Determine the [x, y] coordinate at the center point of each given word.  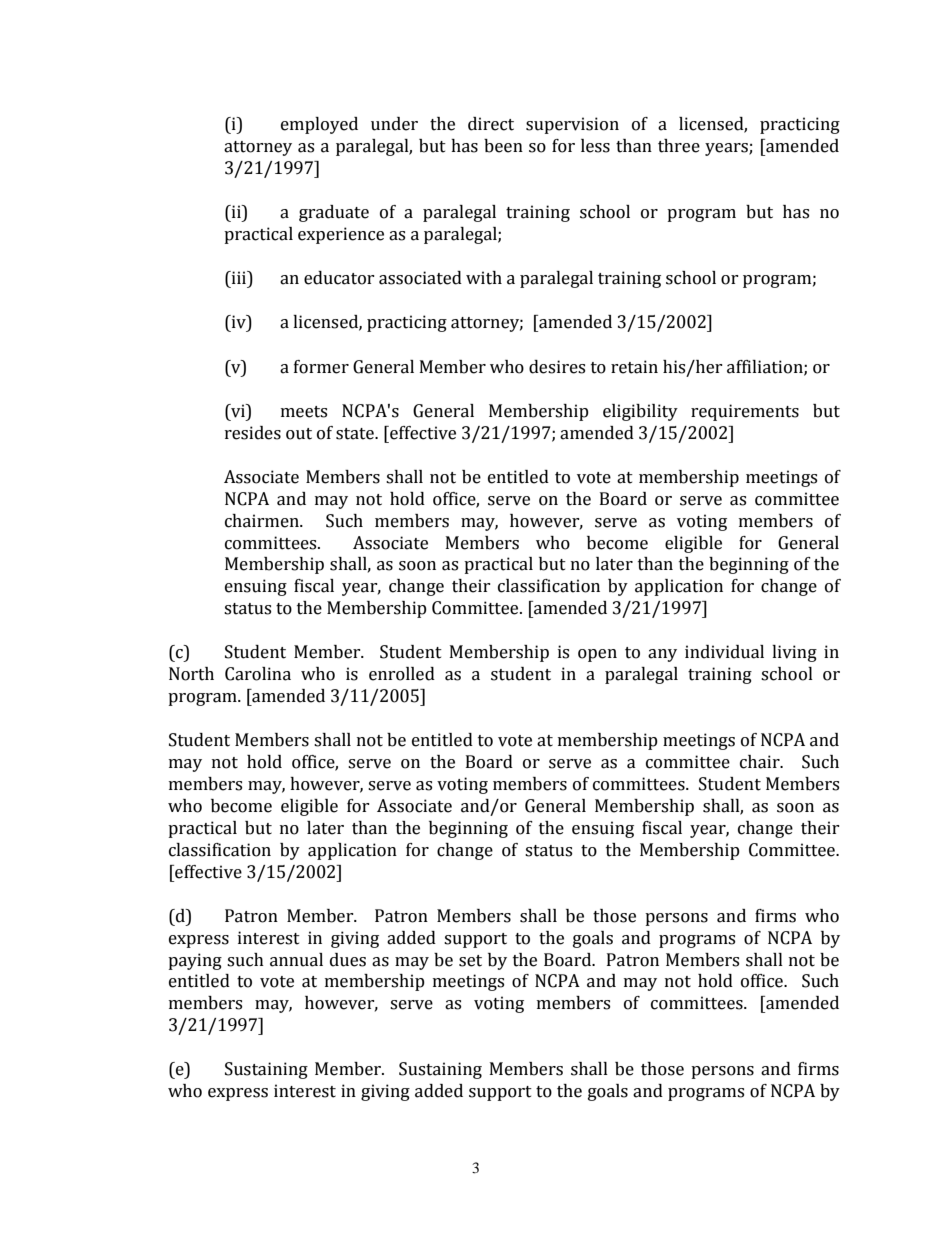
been [503, 146]
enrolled [402, 674]
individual [724, 652]
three [679, 146]
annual [296, 960]
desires [557, 367]
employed [319, 125]
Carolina [258, 674]
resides [253, 433]
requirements [745, 412]
